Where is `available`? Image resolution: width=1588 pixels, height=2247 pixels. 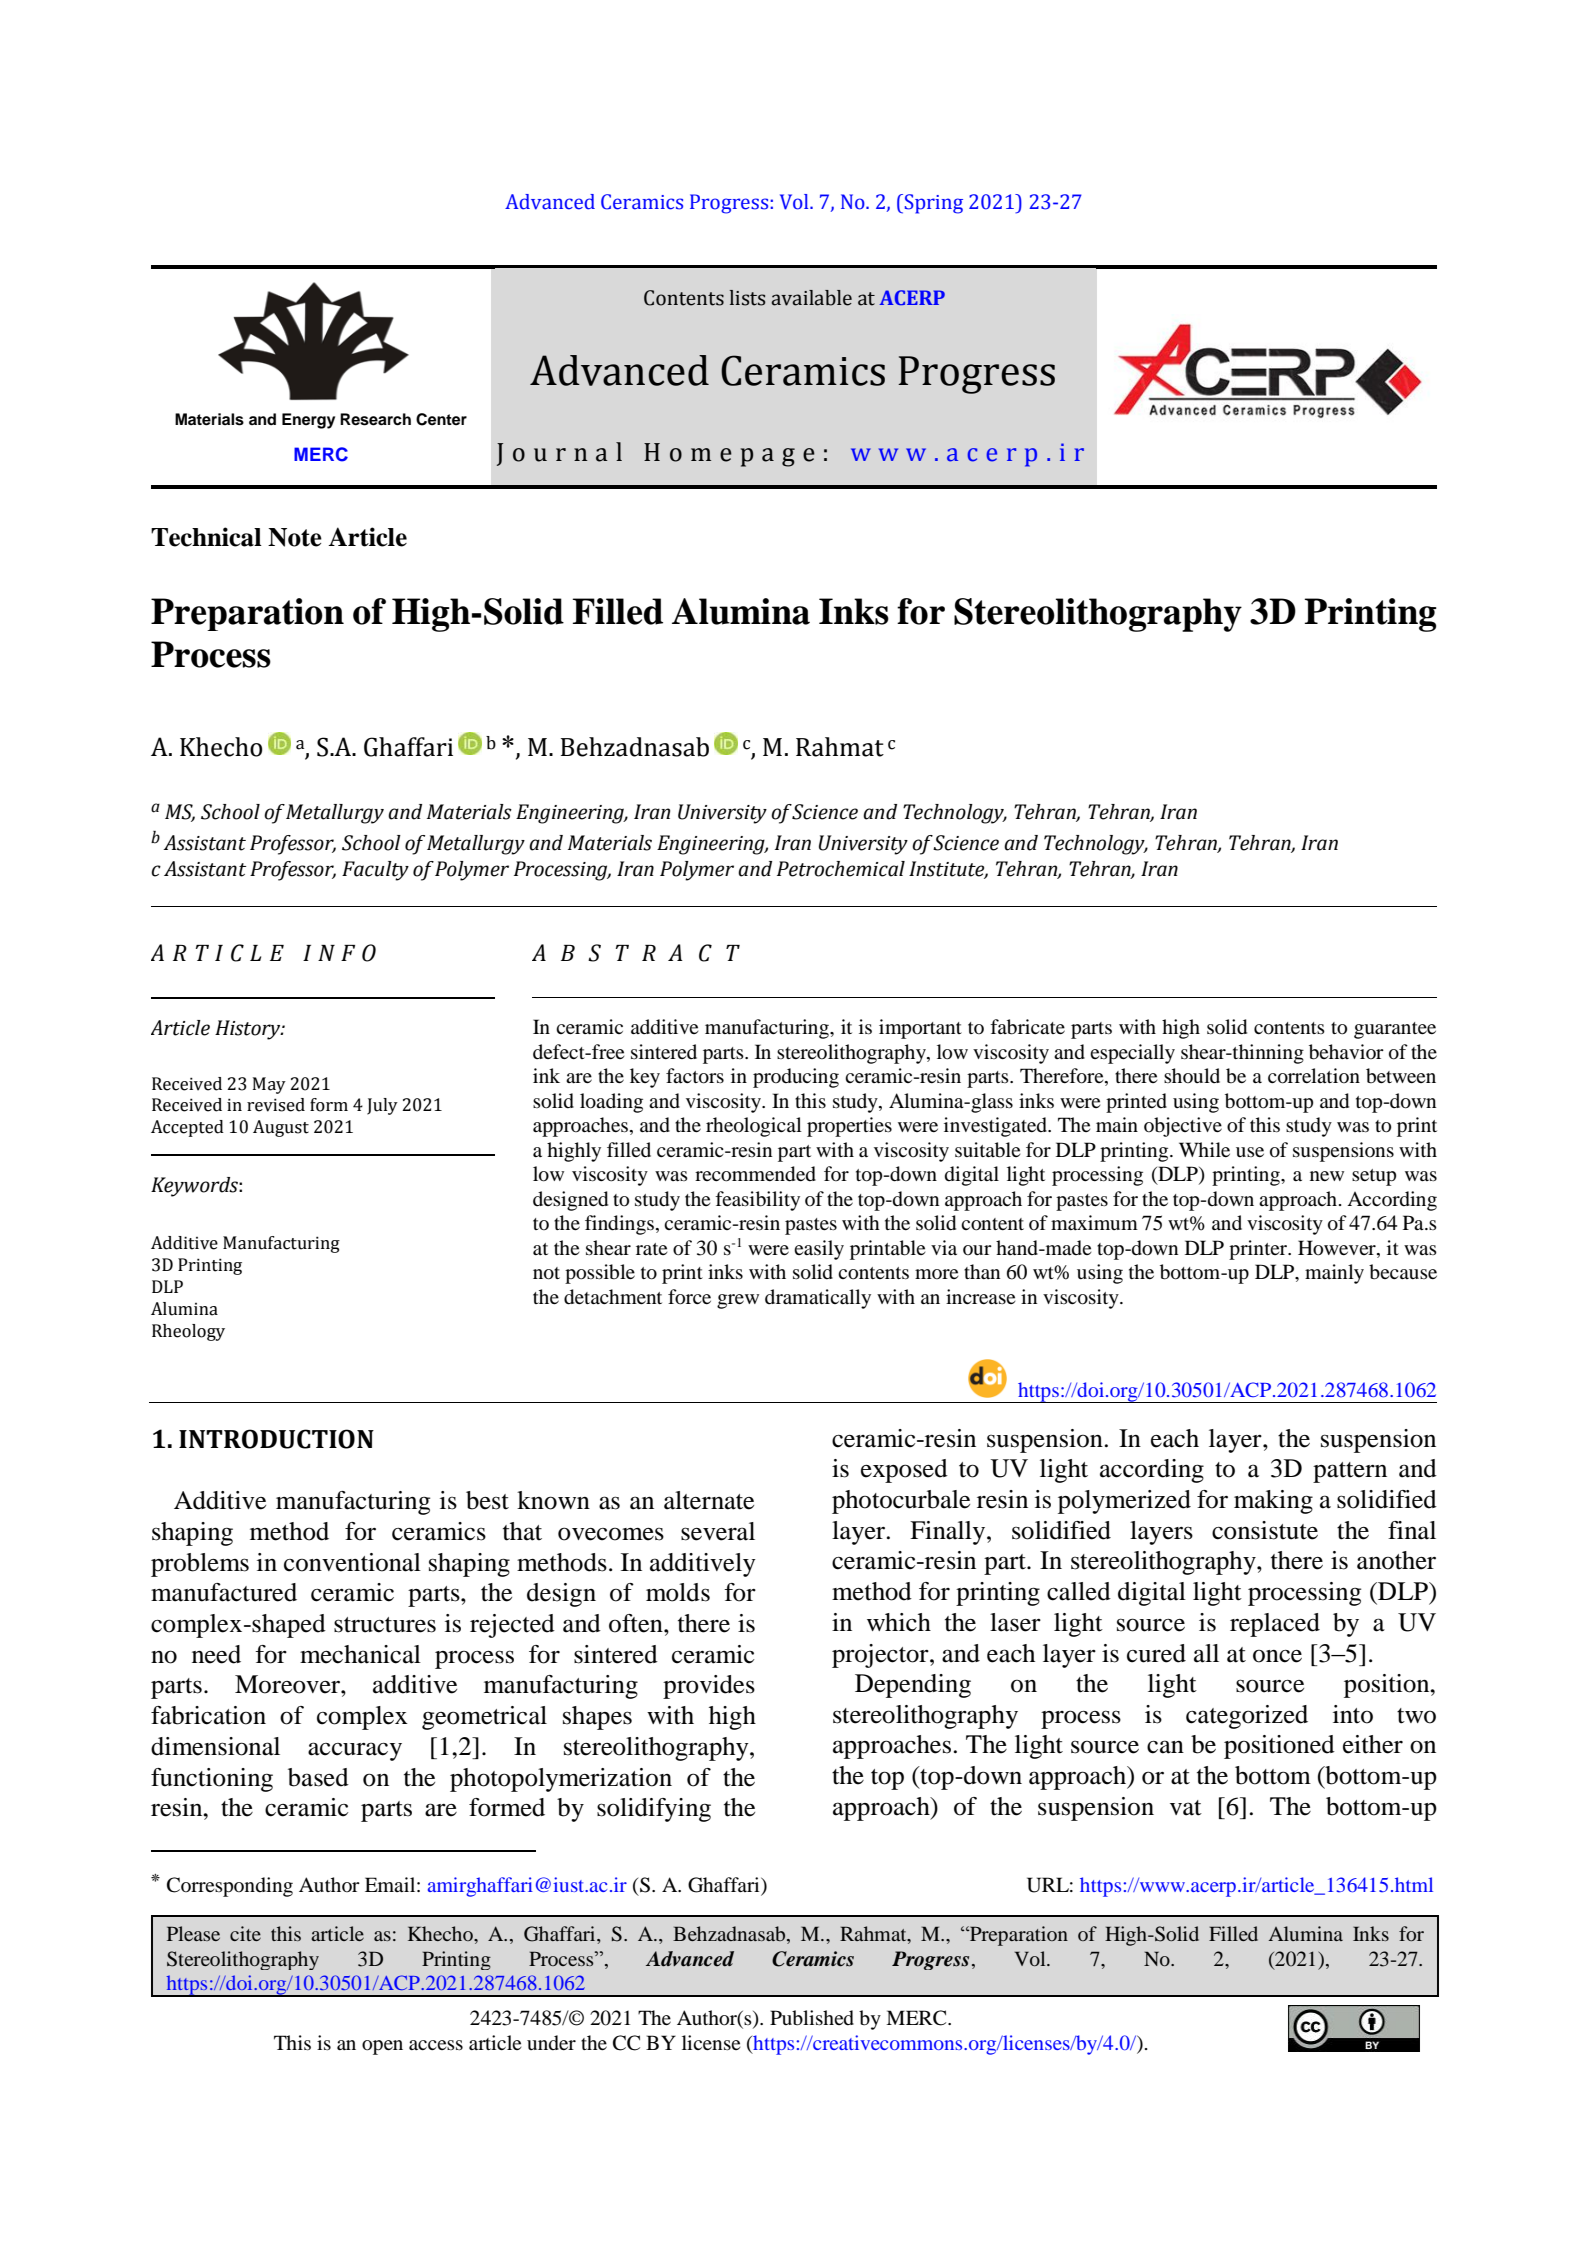 available is located at coordinates (811, 298).
